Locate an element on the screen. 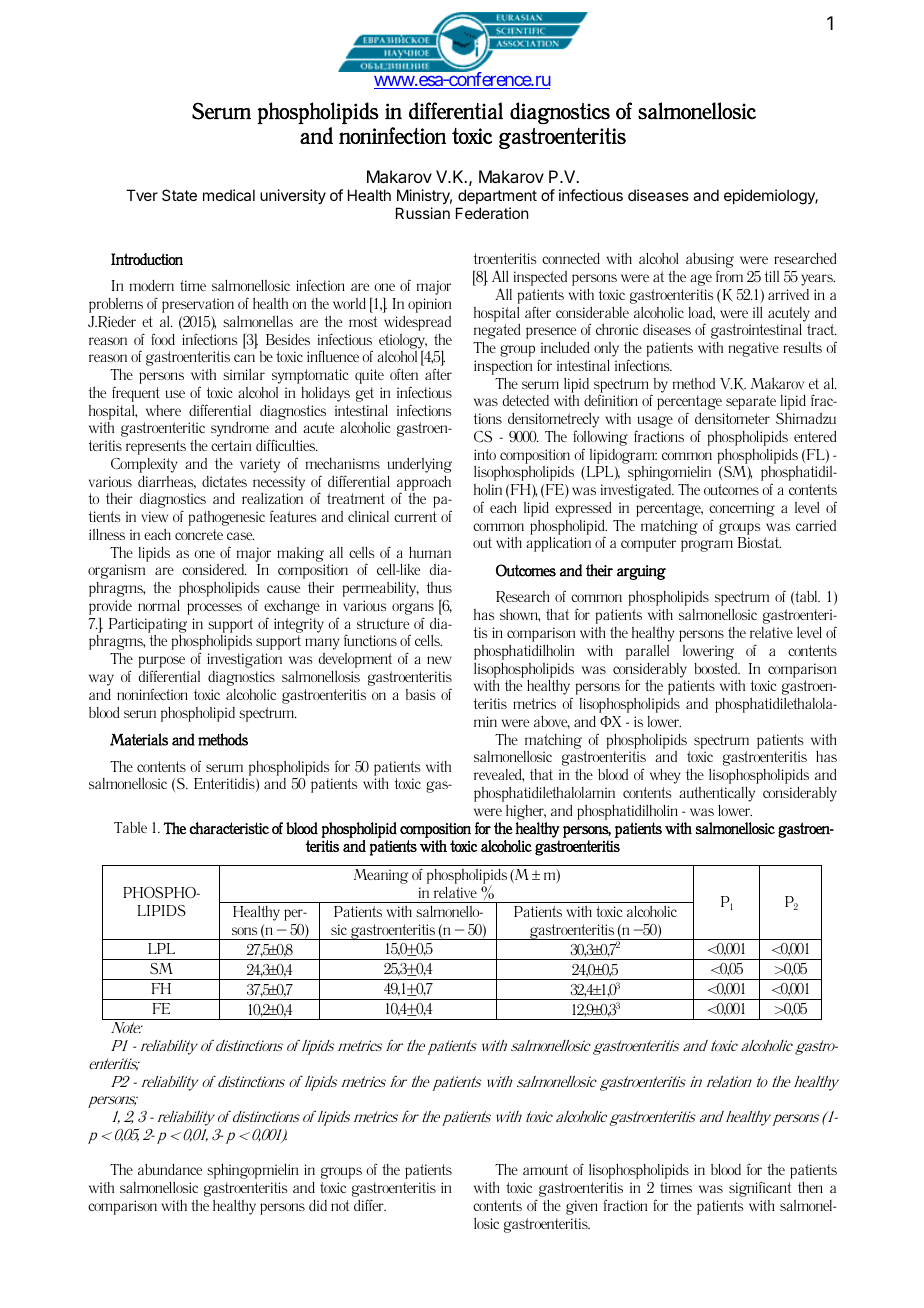  State is located at coordinates (179, 195).
